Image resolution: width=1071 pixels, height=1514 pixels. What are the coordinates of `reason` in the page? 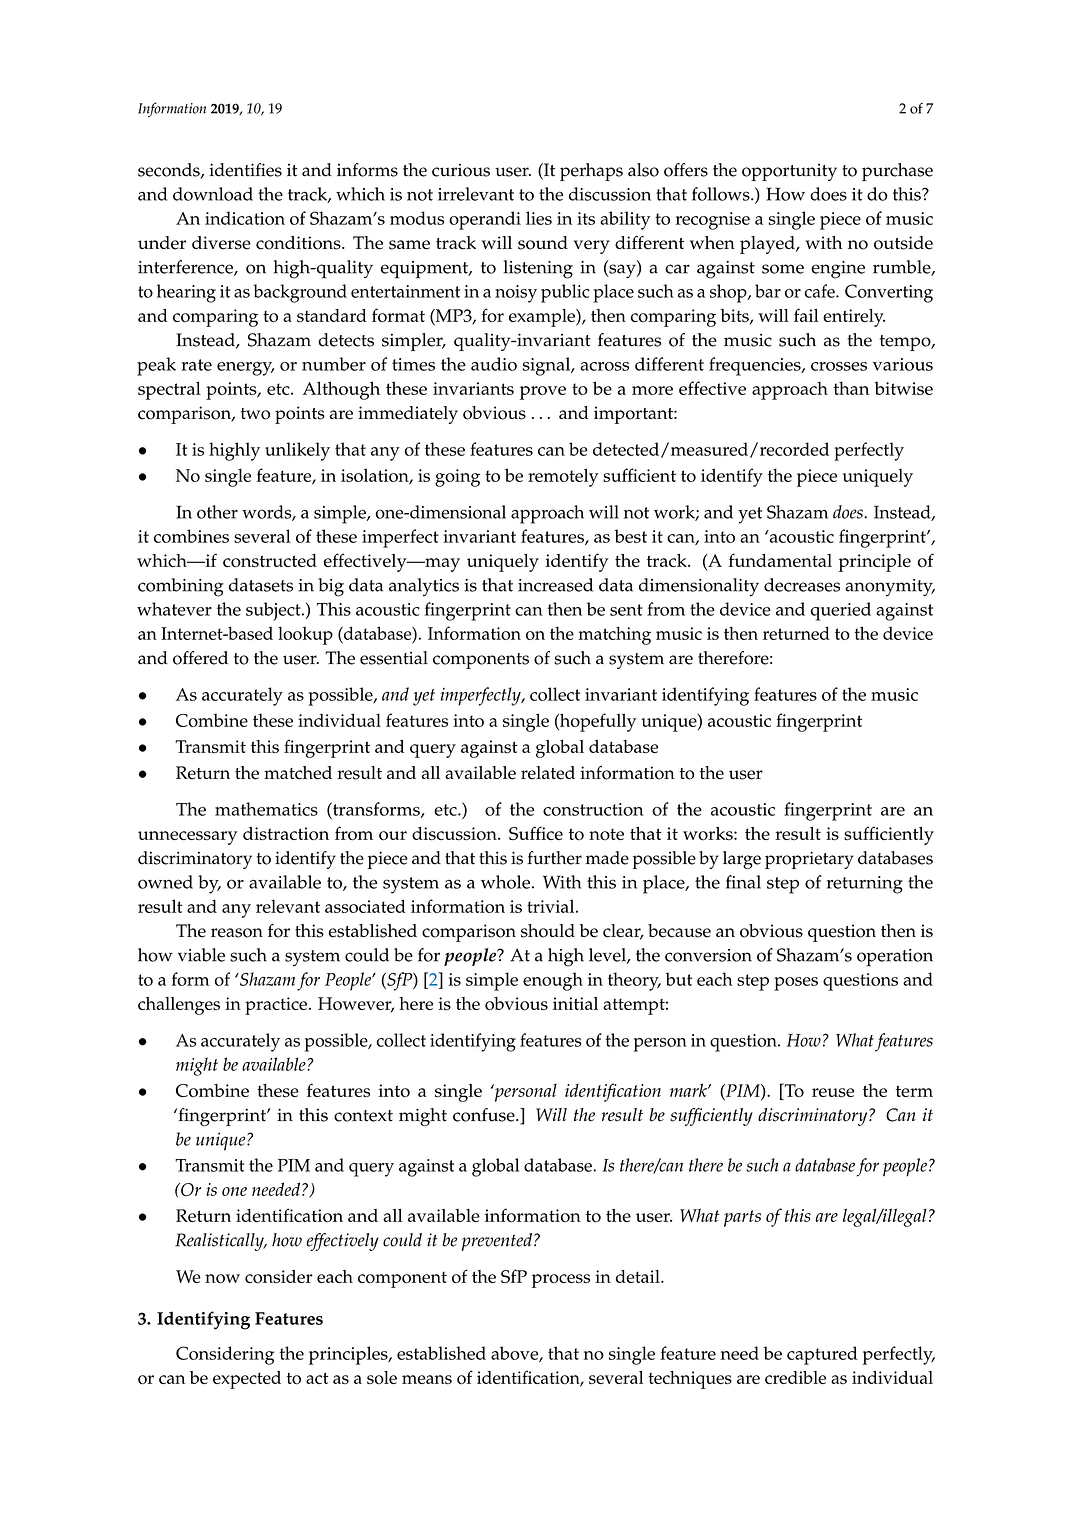 It's located at (237, 933).
